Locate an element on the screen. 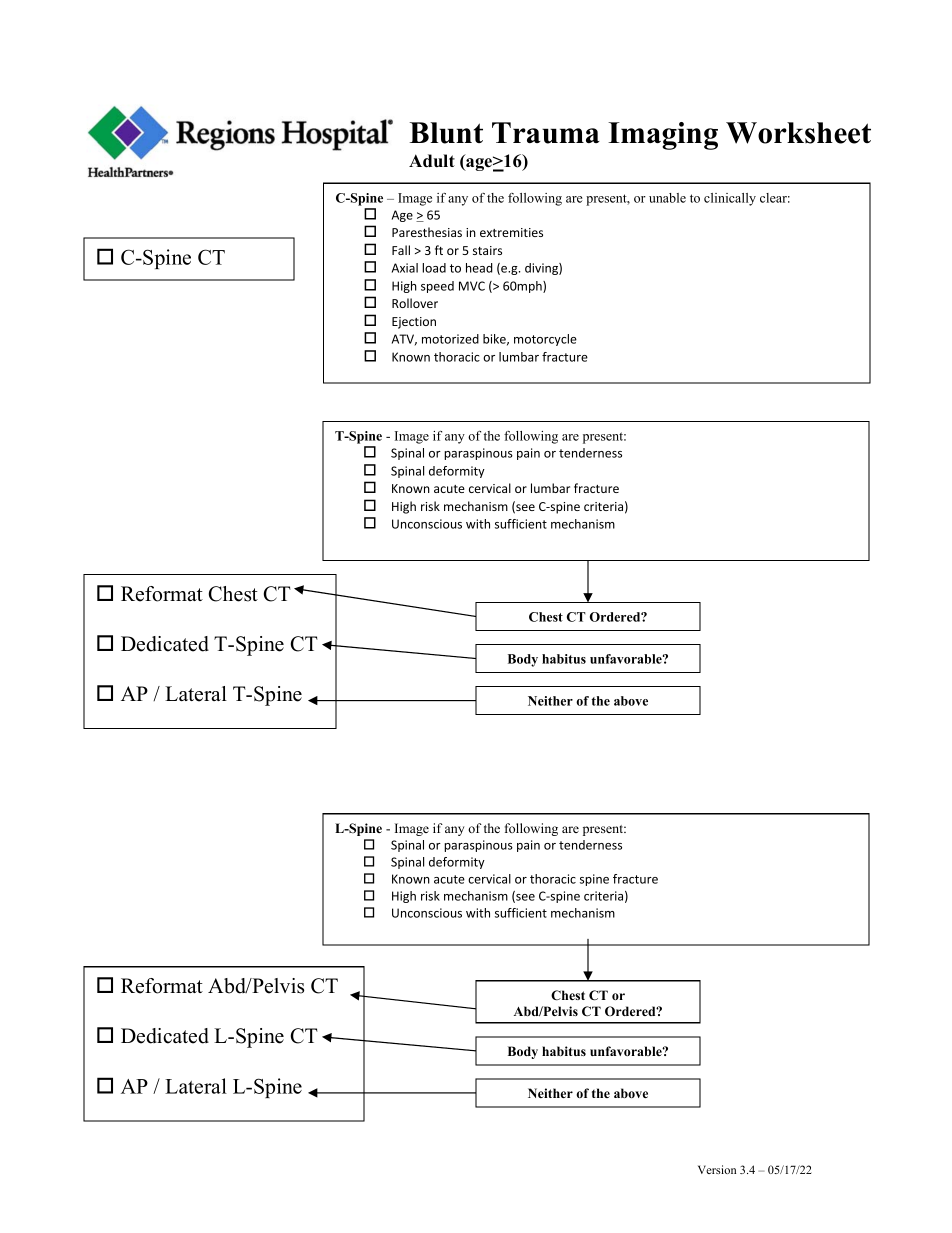 The width and height of the screenshot is (952, 1233). motorized is located at coordinates (450, 339).
